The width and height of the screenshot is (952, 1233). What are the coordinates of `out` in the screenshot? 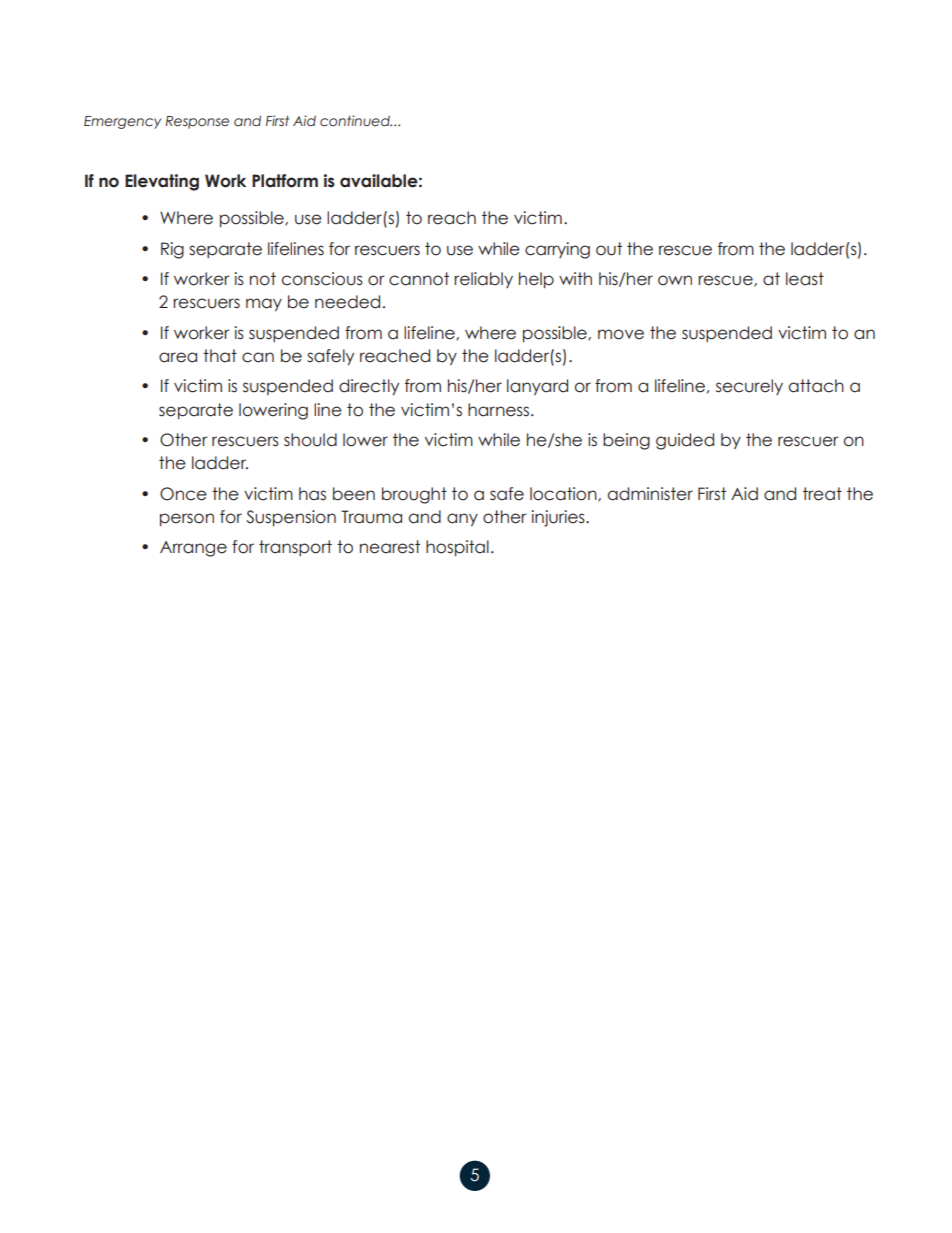 It's located at (609, 249).
